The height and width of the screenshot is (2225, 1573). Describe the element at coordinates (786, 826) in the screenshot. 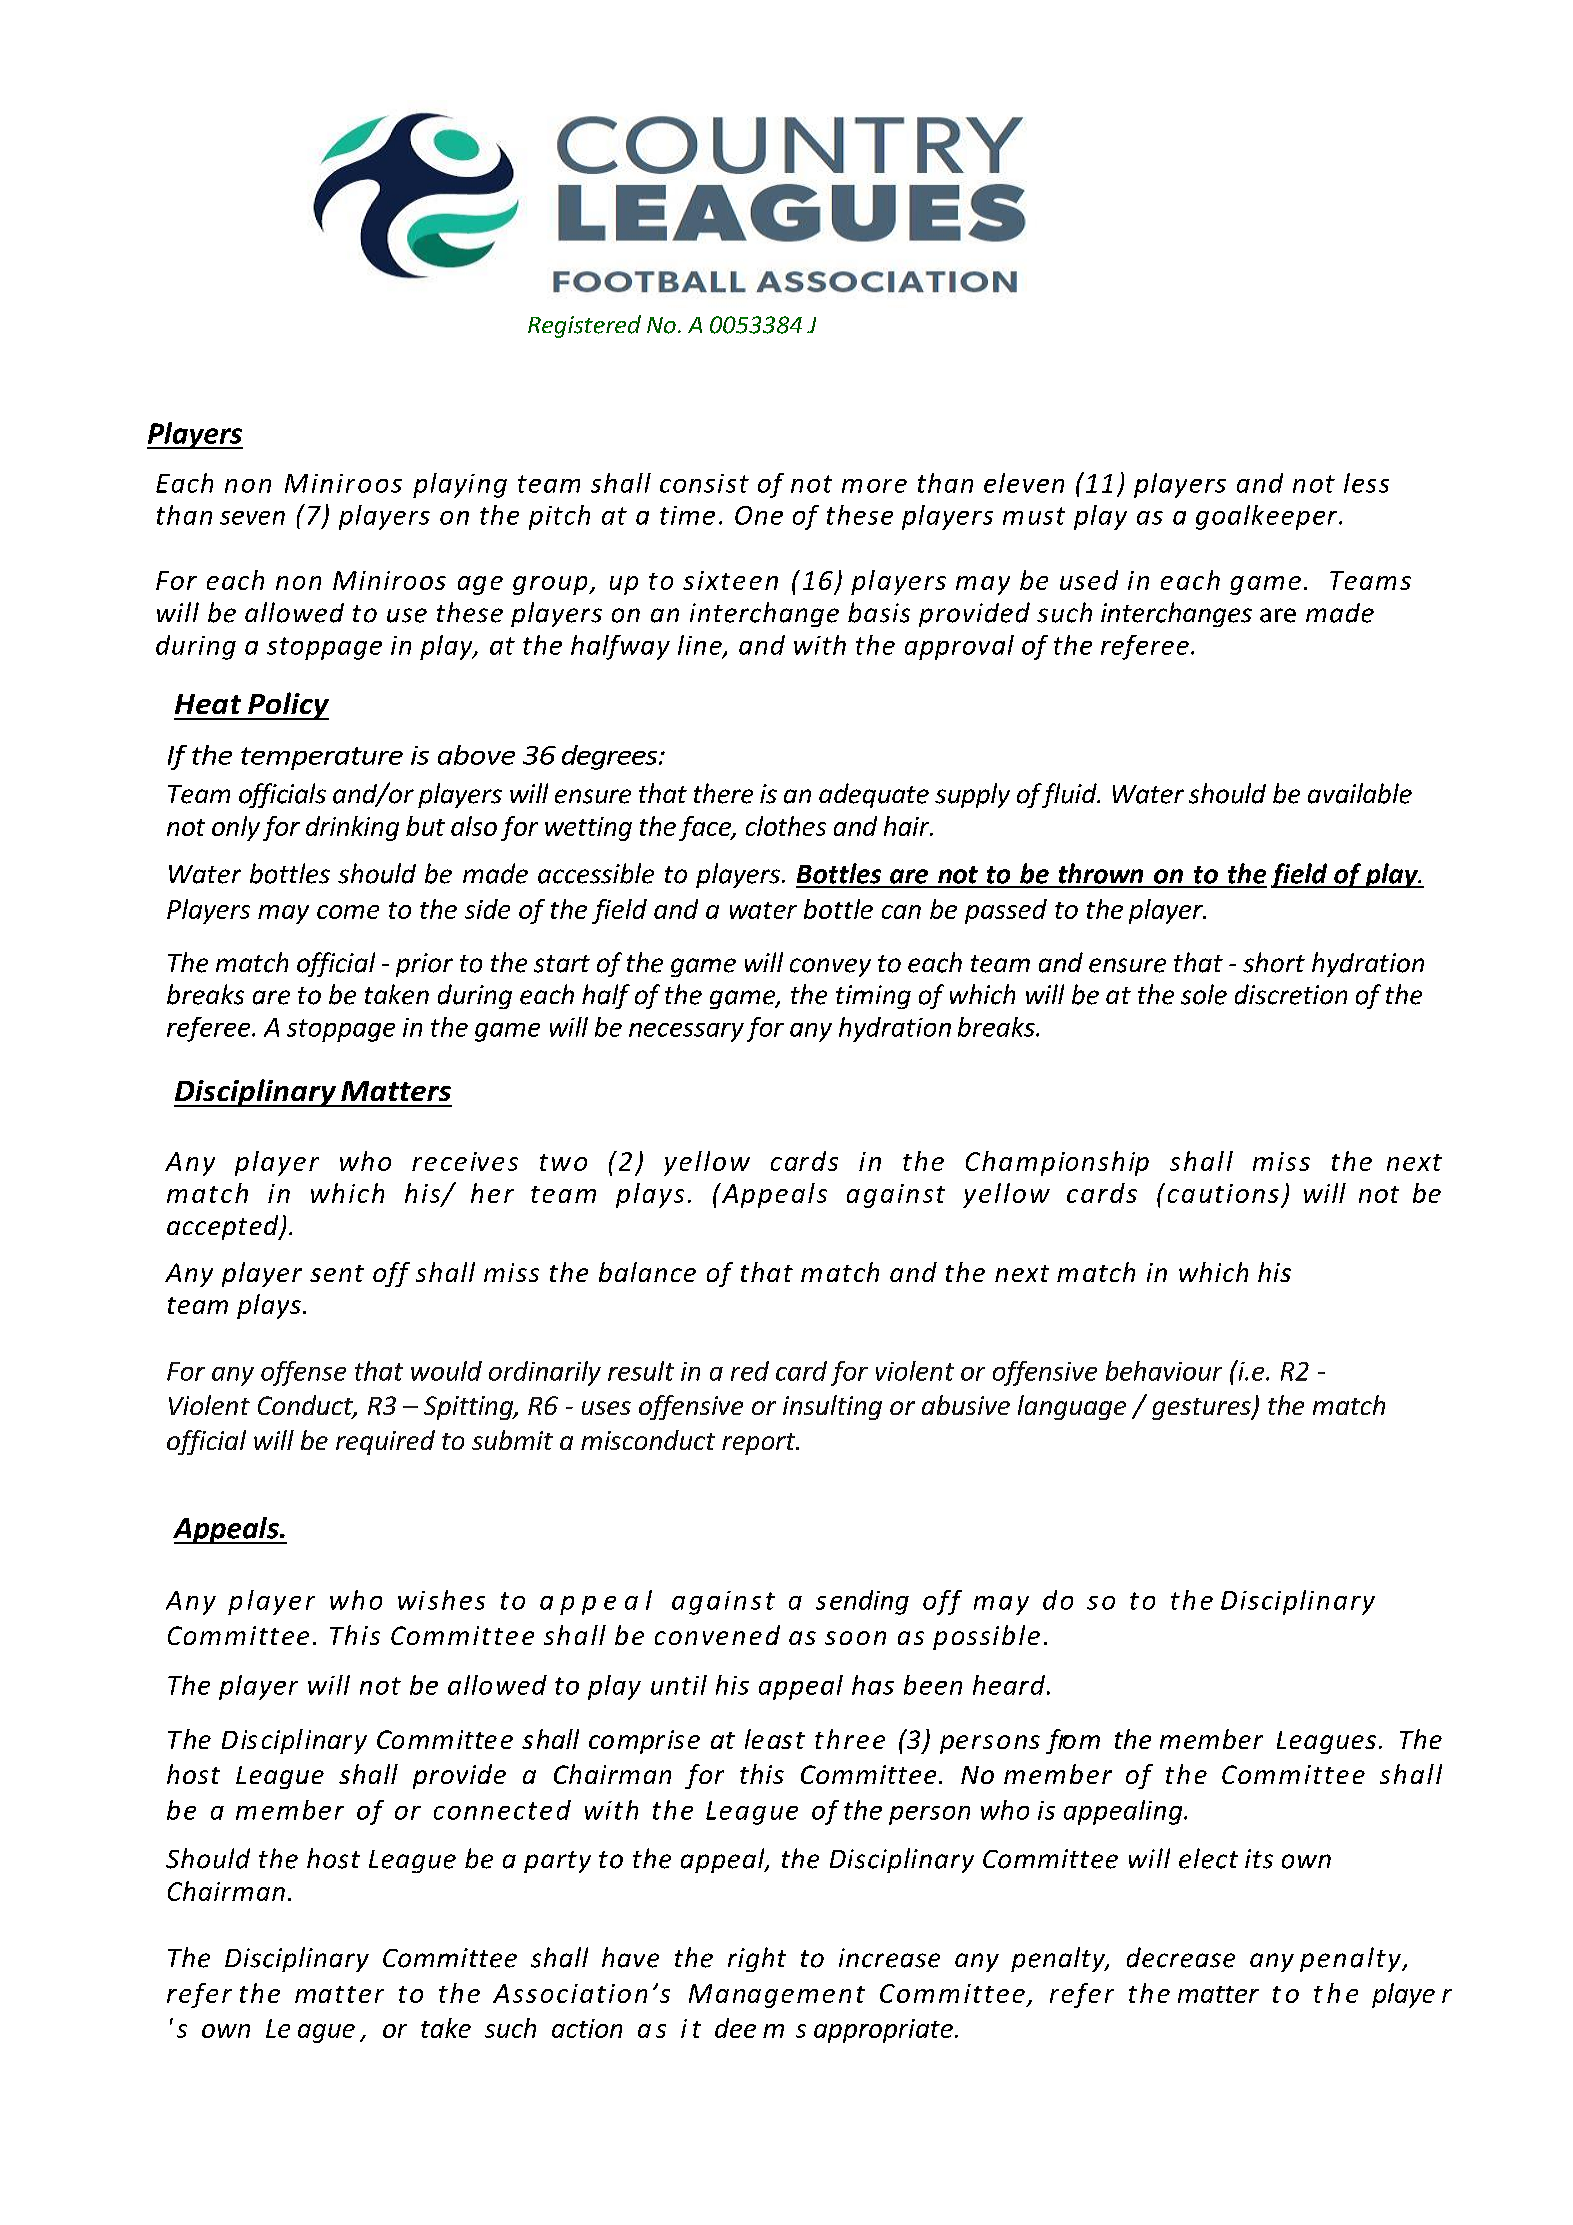

I see `clothes` at that location.
